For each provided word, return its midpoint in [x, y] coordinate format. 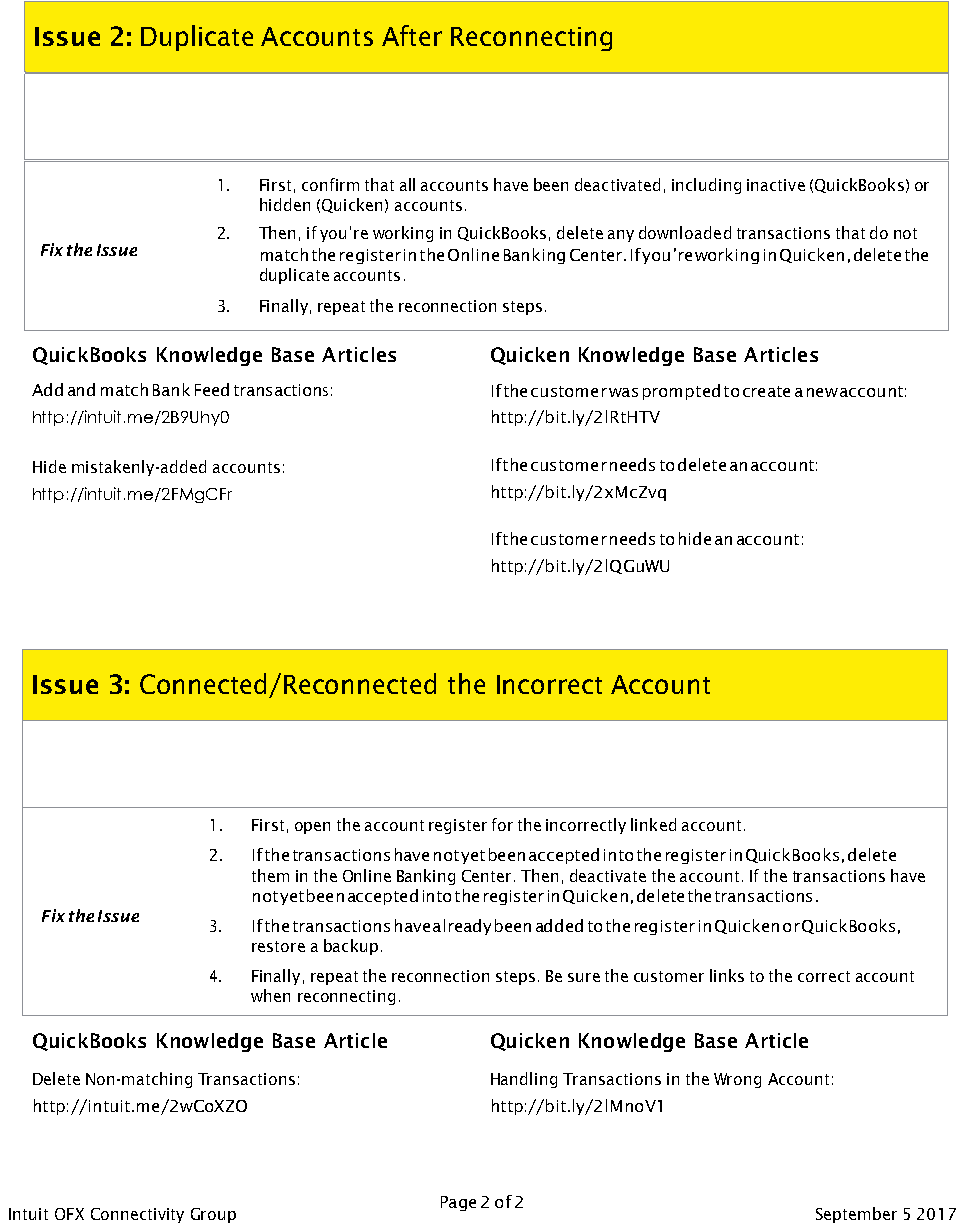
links [727, 975]
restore [278, 946]
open [312, 828]
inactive [776, 185]
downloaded [685, 232]
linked [653, 824]
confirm [330, 184]
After [412, 35]
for [502, 824]
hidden [285, 204]
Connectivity [137, 1215]
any [621, 236]
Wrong [737, 1080]
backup [351, 947]
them [270, 875]
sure [584, 977]
